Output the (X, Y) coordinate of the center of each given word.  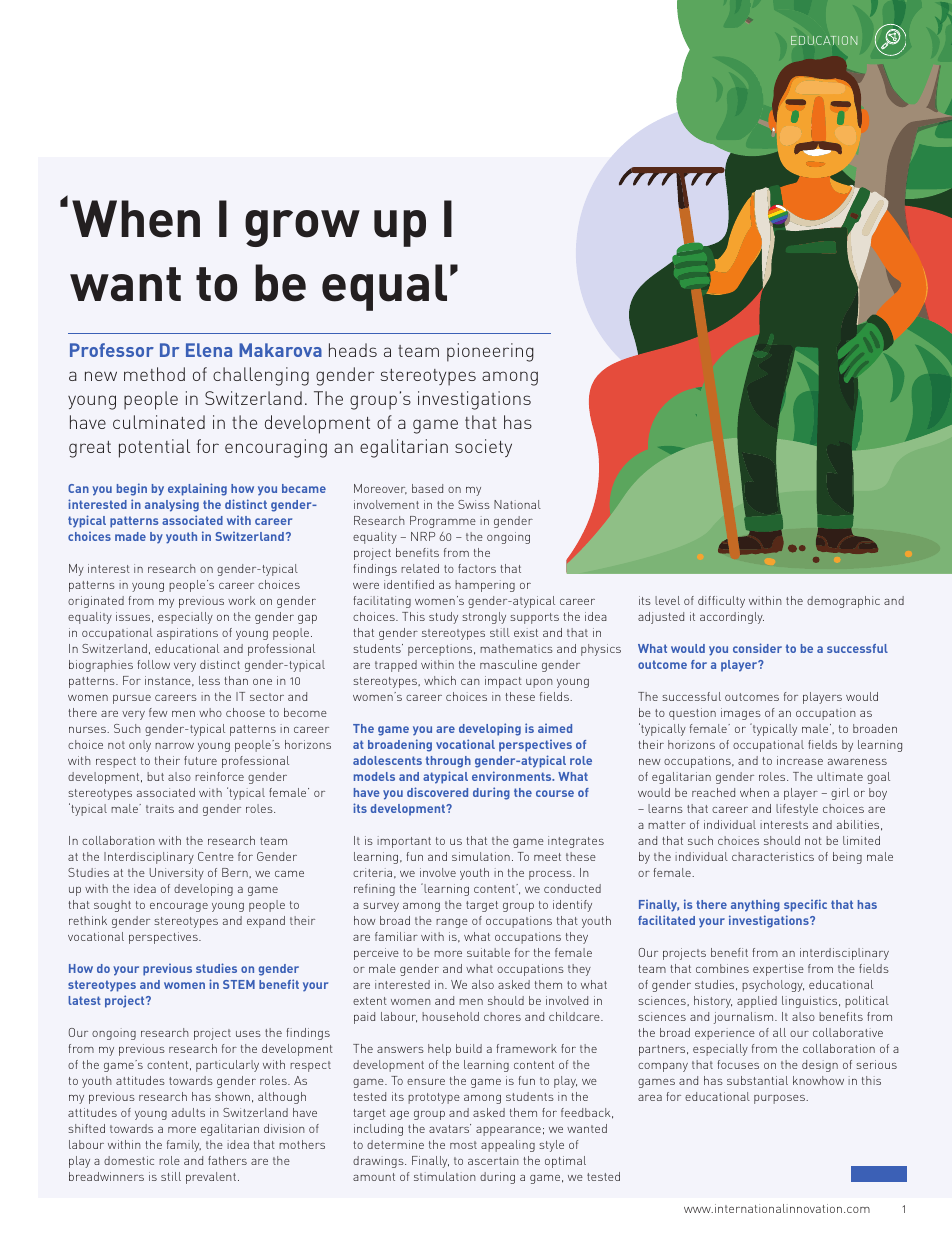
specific (805, 905)
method (154, 374)
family (184, 1146)
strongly (484, 618)
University (177, 874)
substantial (757, 1080)
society (483, 448)
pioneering (490, 352)
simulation (481, 856)
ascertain (493, 1160)
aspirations (187, 634)
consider (757, 648)
